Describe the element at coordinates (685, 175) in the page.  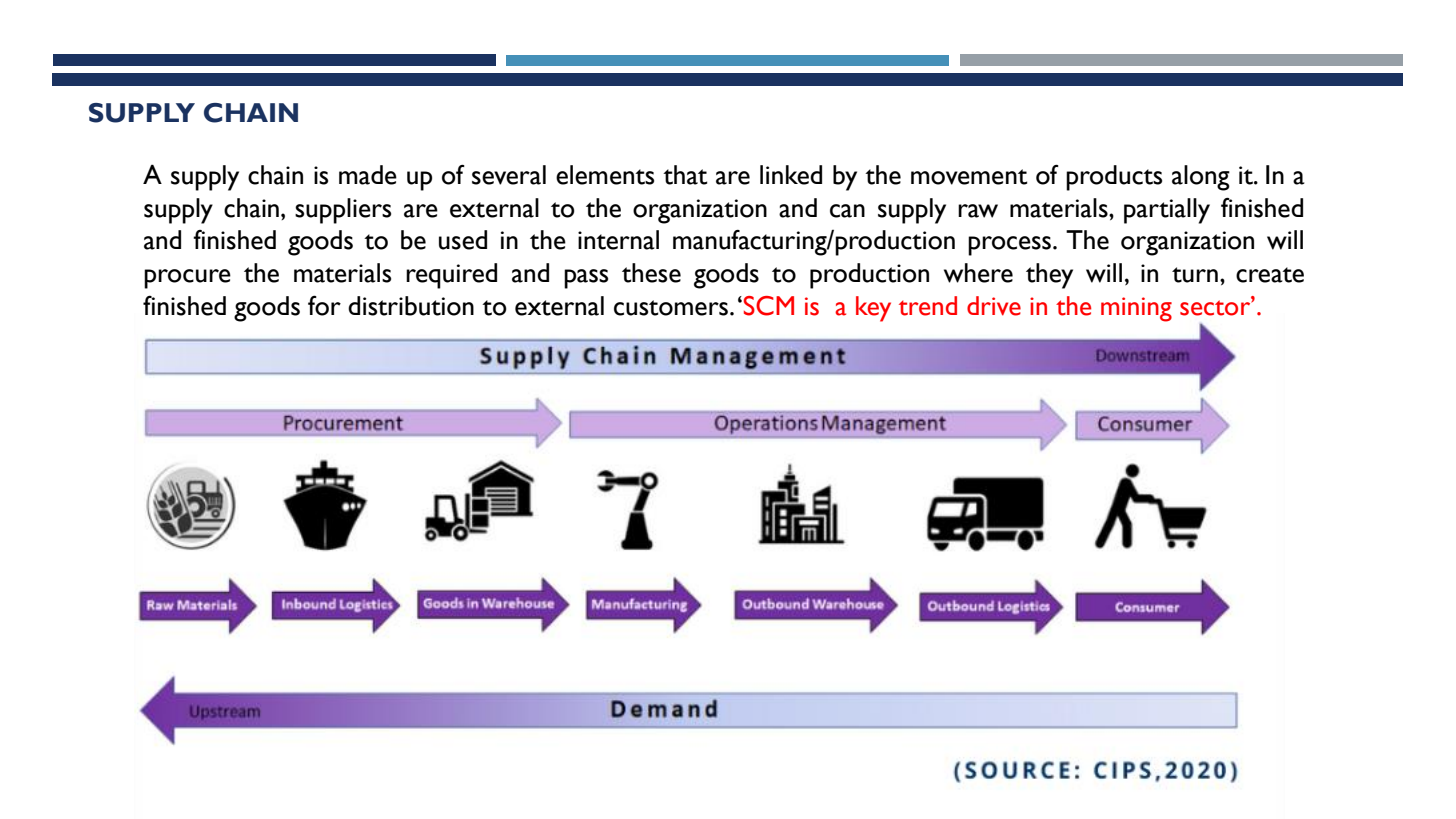
I see `that` at that location.
